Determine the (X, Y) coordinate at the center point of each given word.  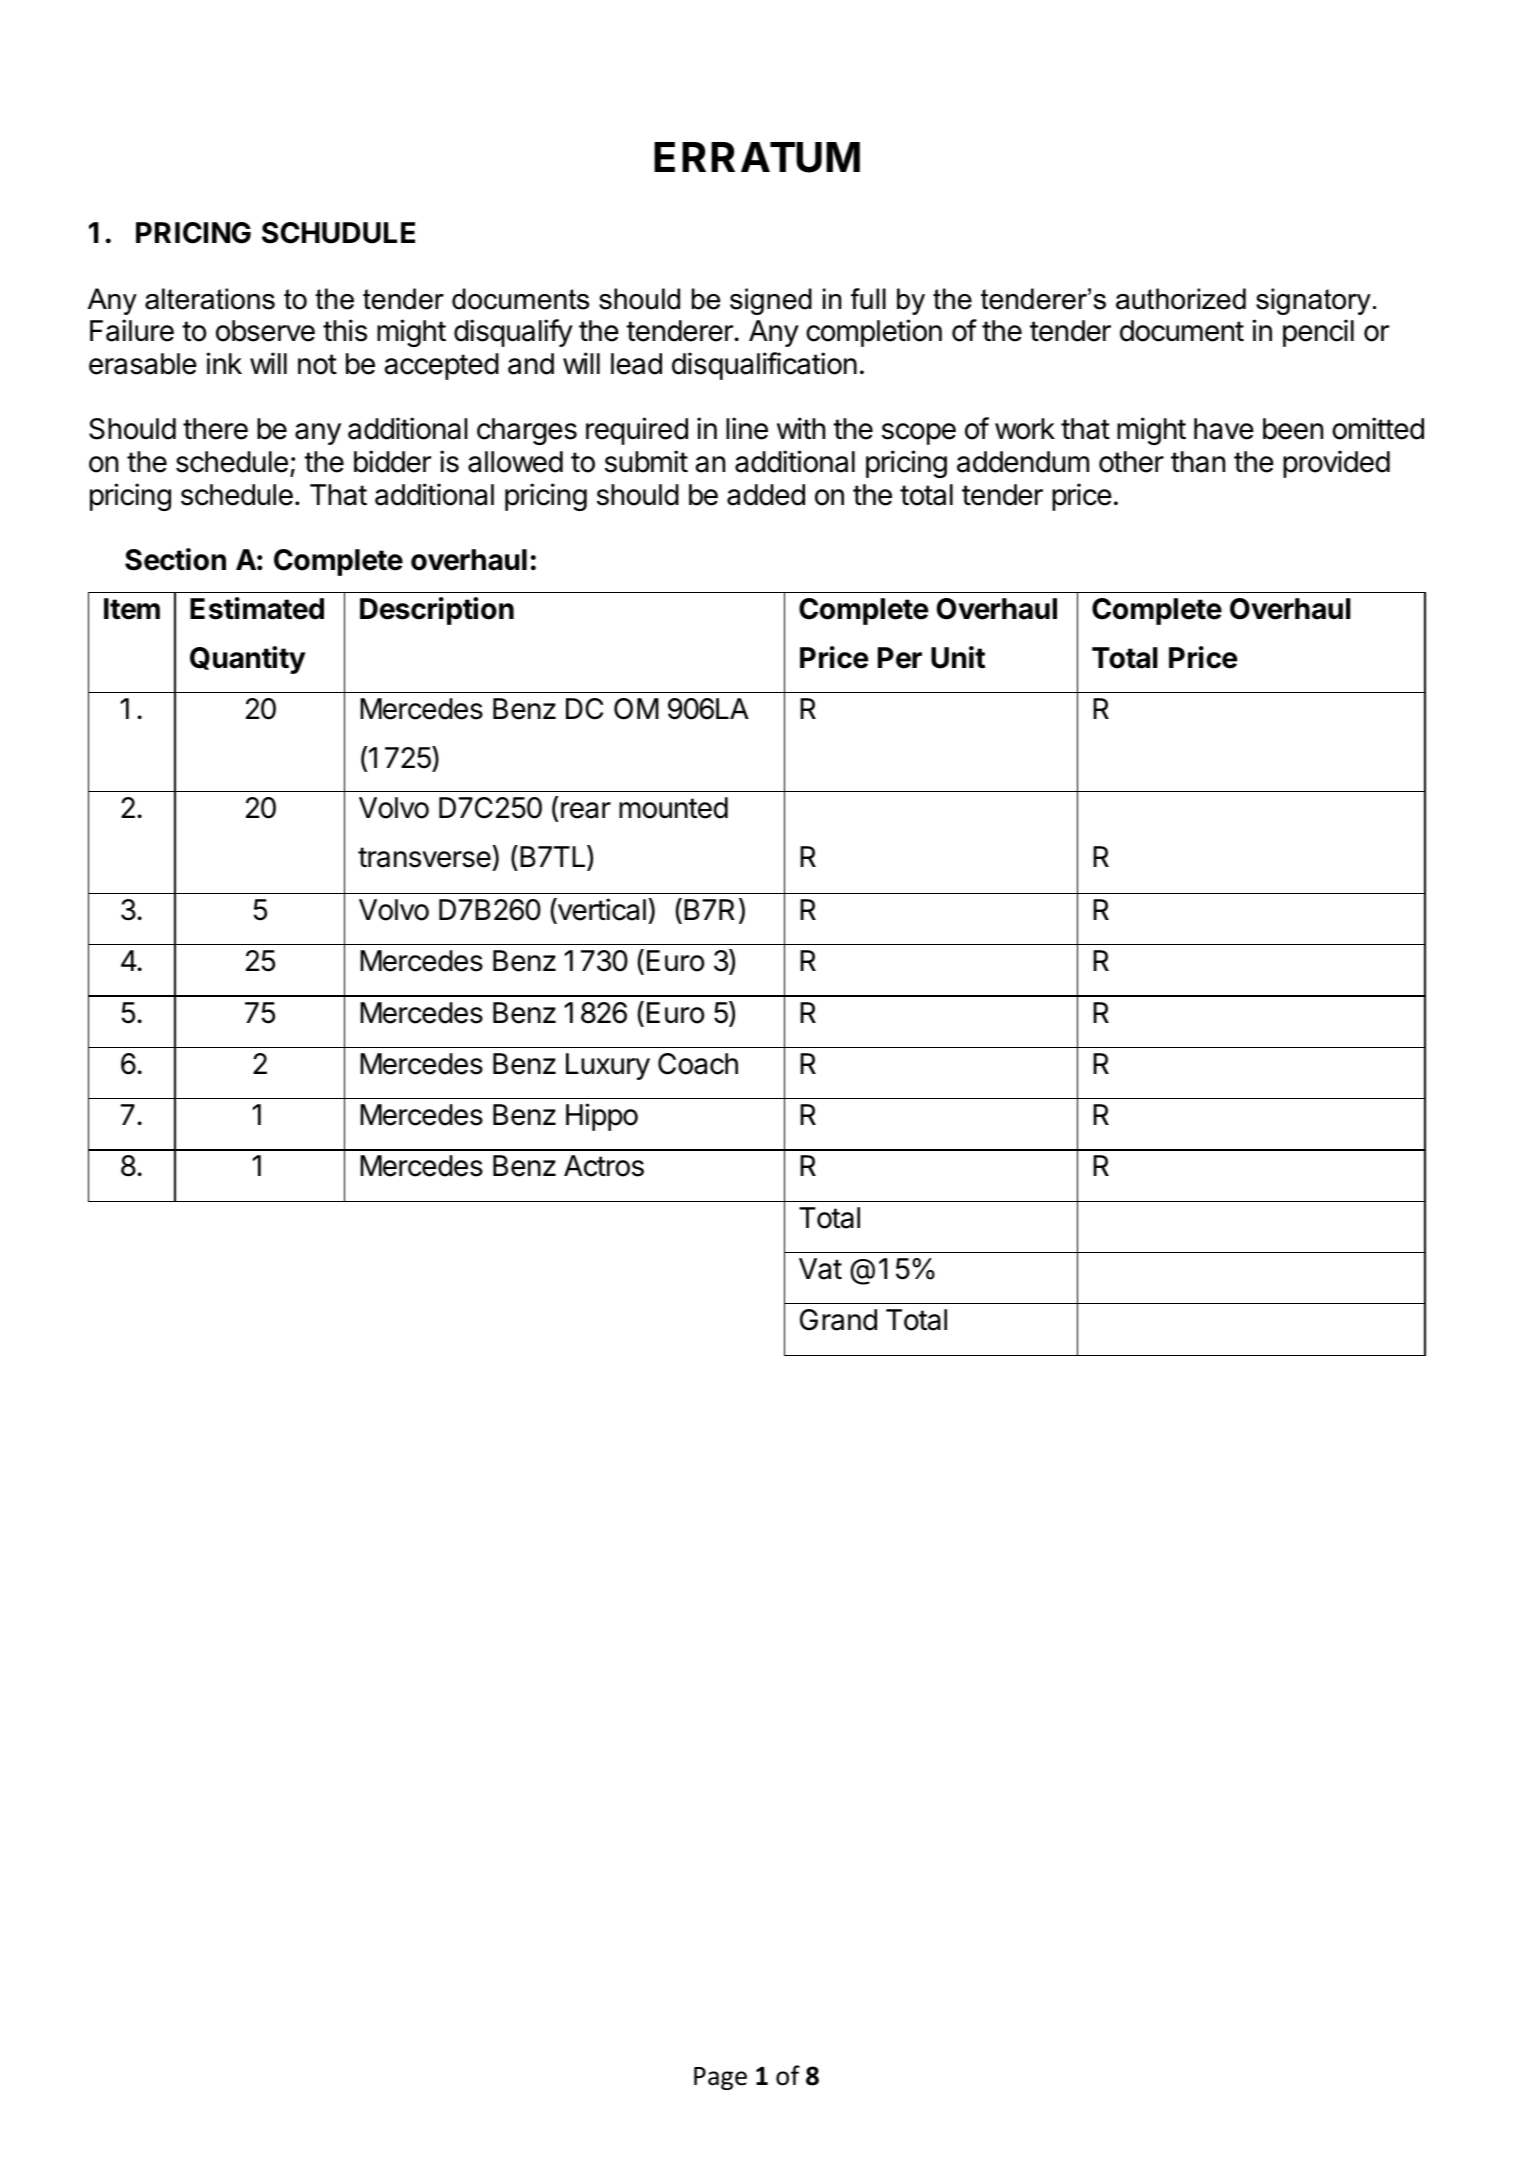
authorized (1181, 299)
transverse (424, 857)
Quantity (248, 660)
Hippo (602, 1117)
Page (720, 2078)
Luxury (608, 1066)
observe (265, 331)
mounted (673, 808)
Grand (838, 1320)
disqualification (764, 366)
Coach (698, 1064)
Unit (958, 657)
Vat (820, 1269)
